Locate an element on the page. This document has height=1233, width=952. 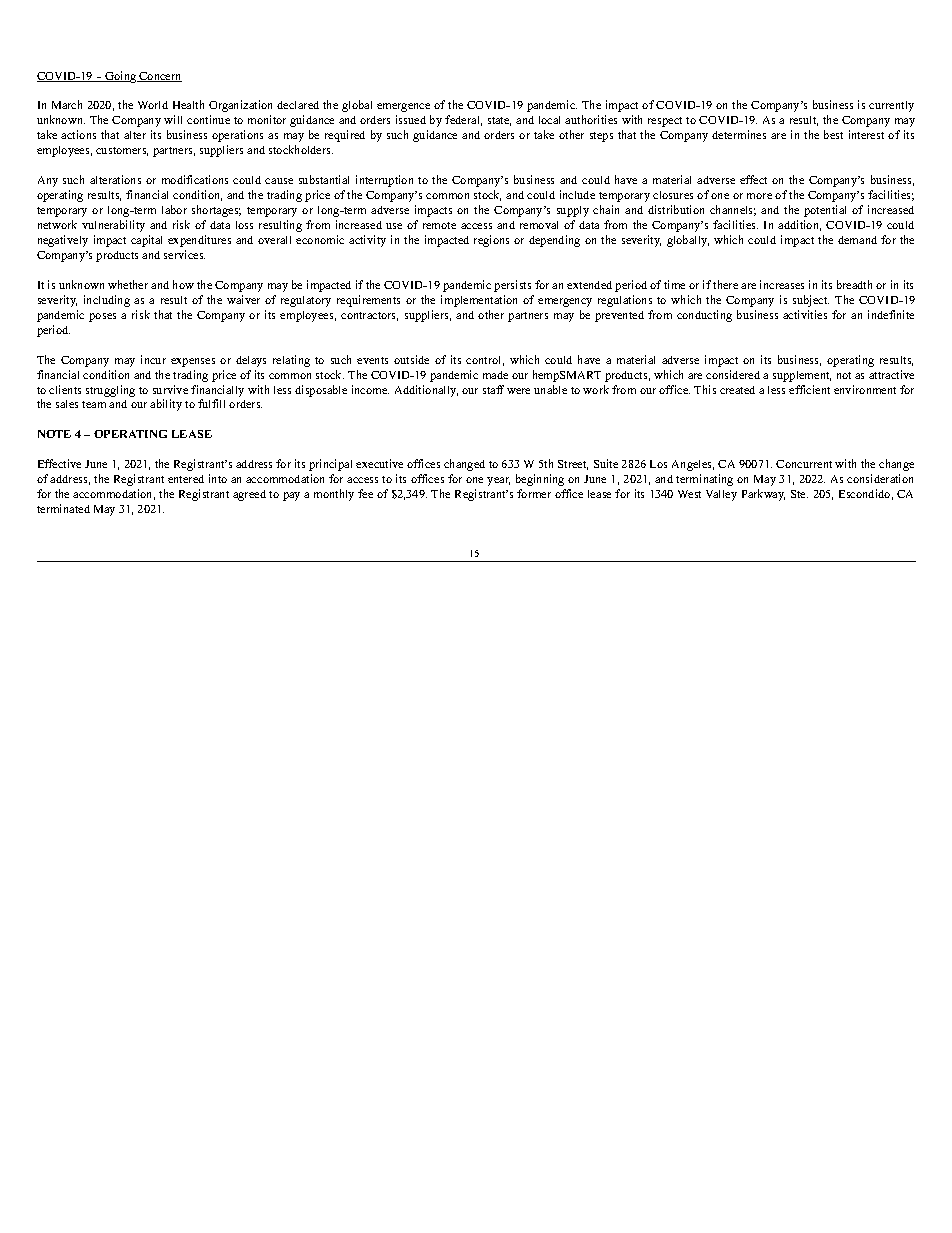
year is located at coordinates (498, 481).
